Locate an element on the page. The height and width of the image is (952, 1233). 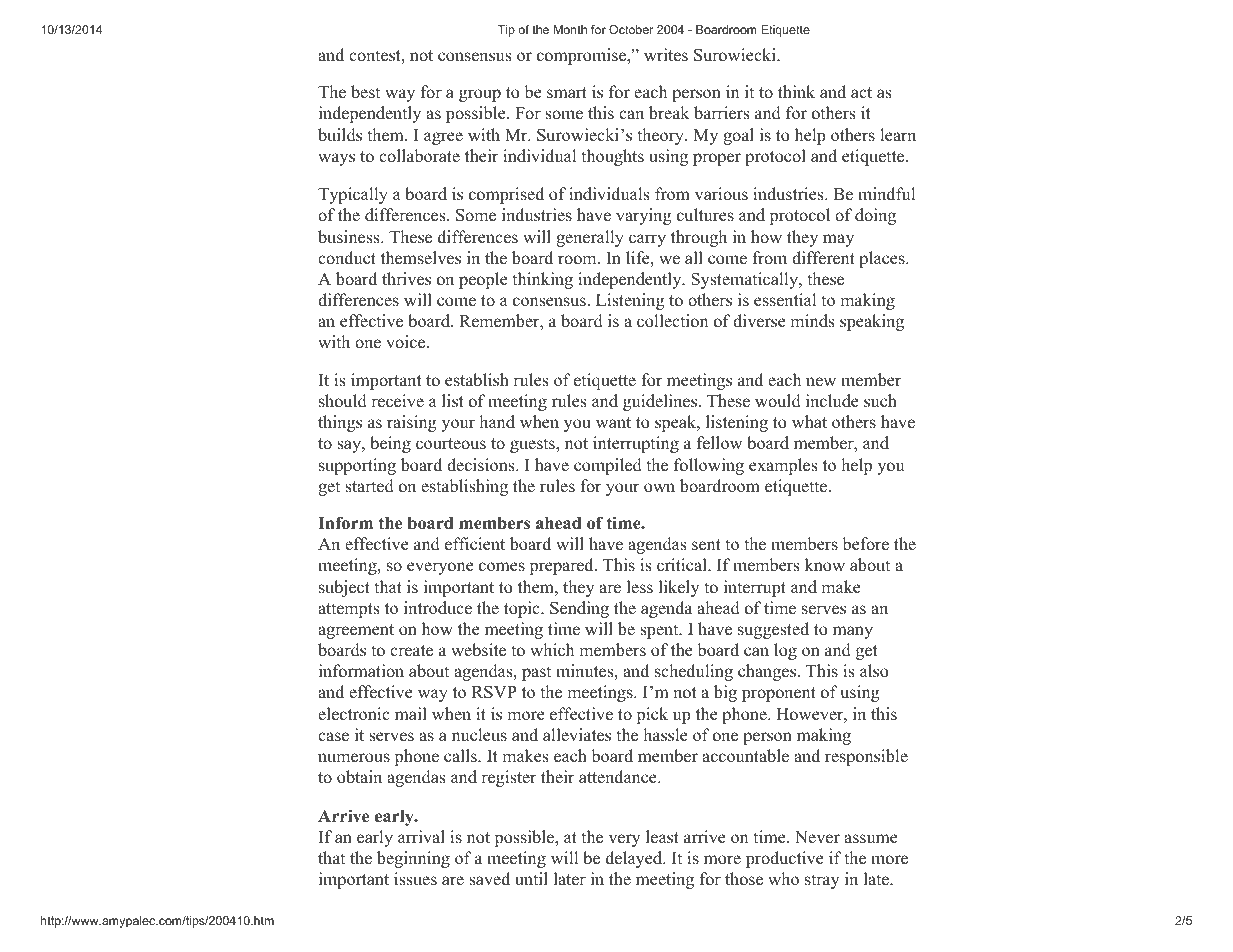
introduce is located at coordinates (438, 608).
